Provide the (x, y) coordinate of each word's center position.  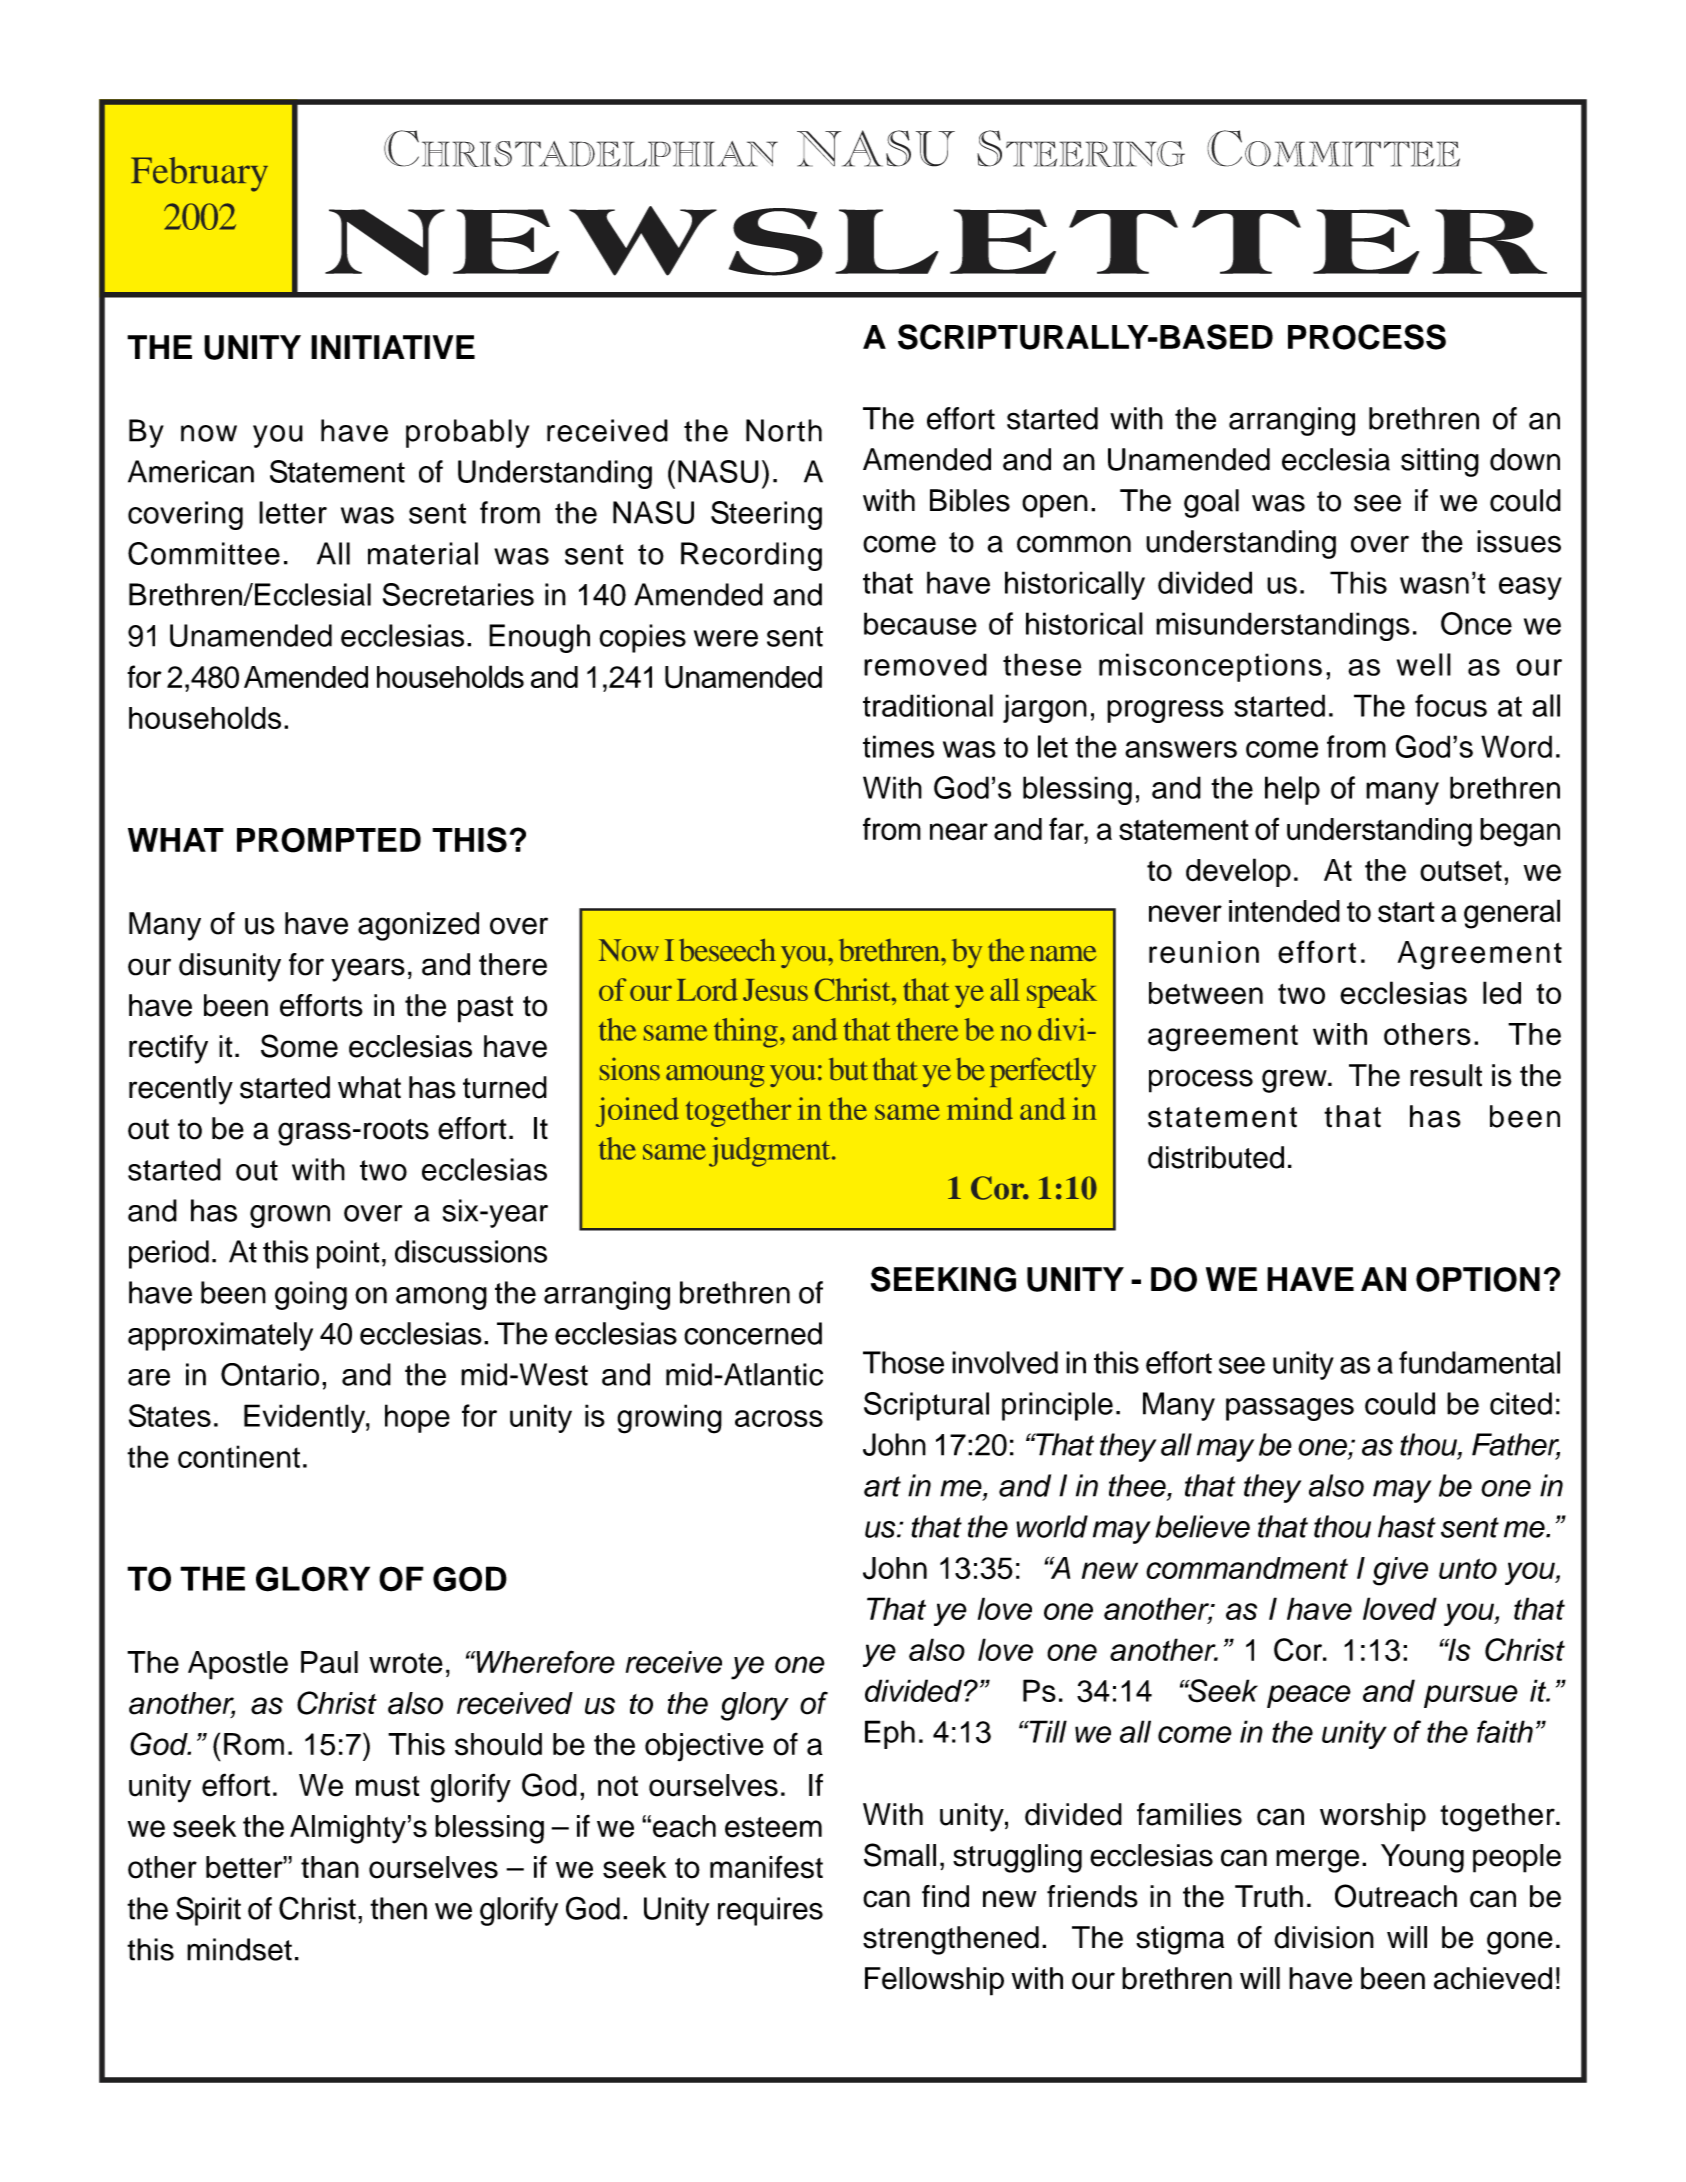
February (199, 174)
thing (746, 1033)
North (784, 430)
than (330, 1867)
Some (299, 1046)
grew (1295, 1081)
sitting (1440, 462)
